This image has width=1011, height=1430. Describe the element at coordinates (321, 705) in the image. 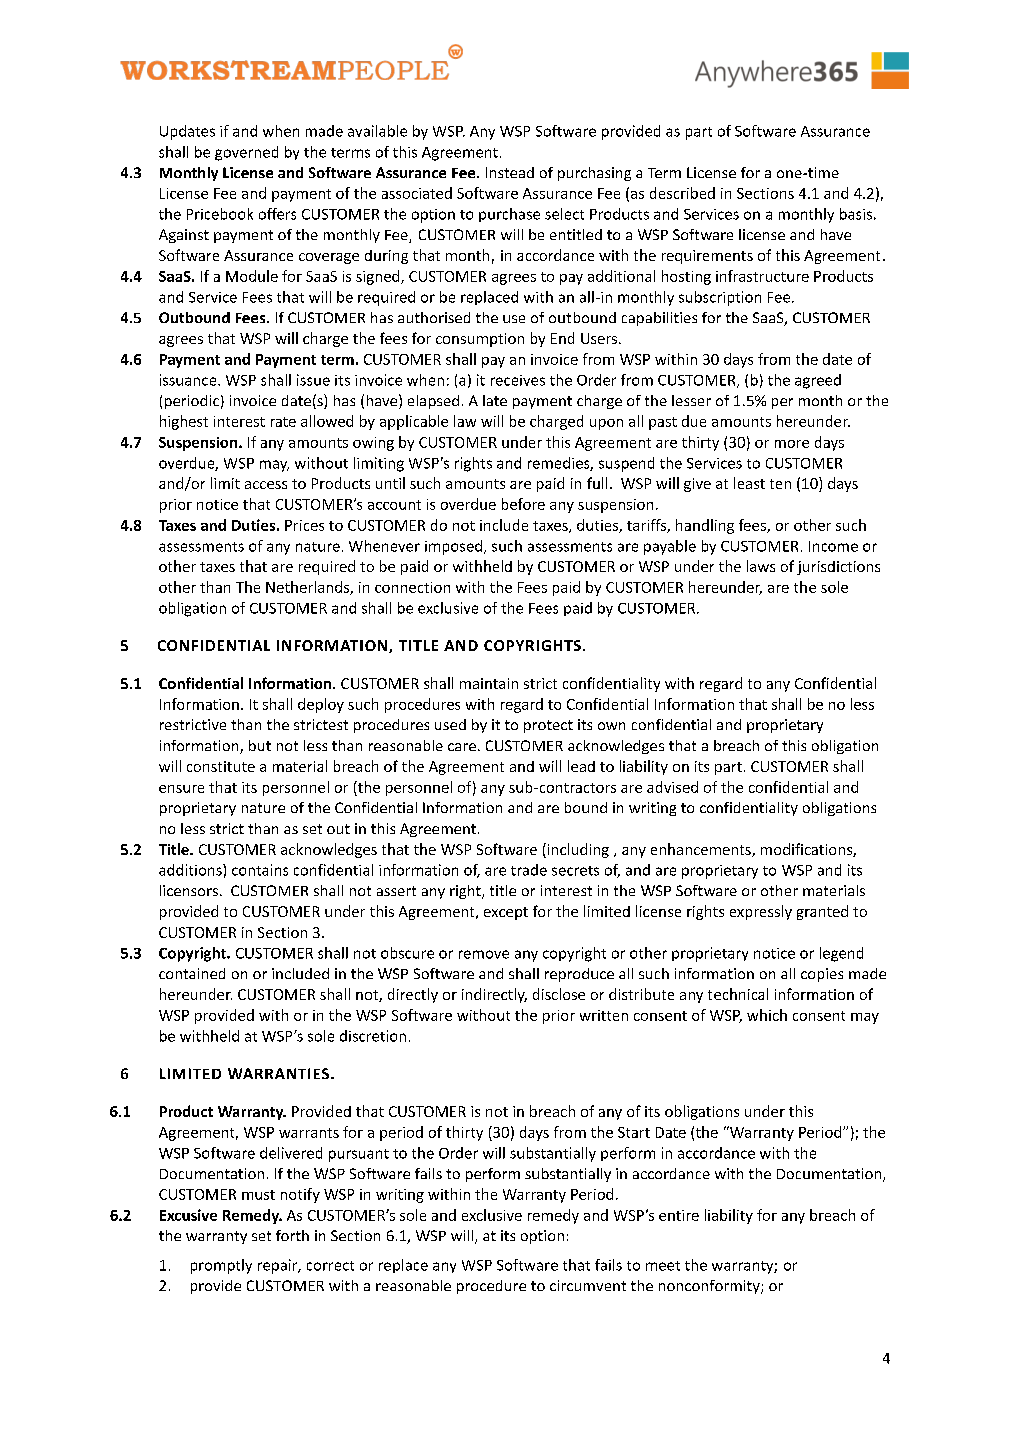

I see `deploy` at that location.
